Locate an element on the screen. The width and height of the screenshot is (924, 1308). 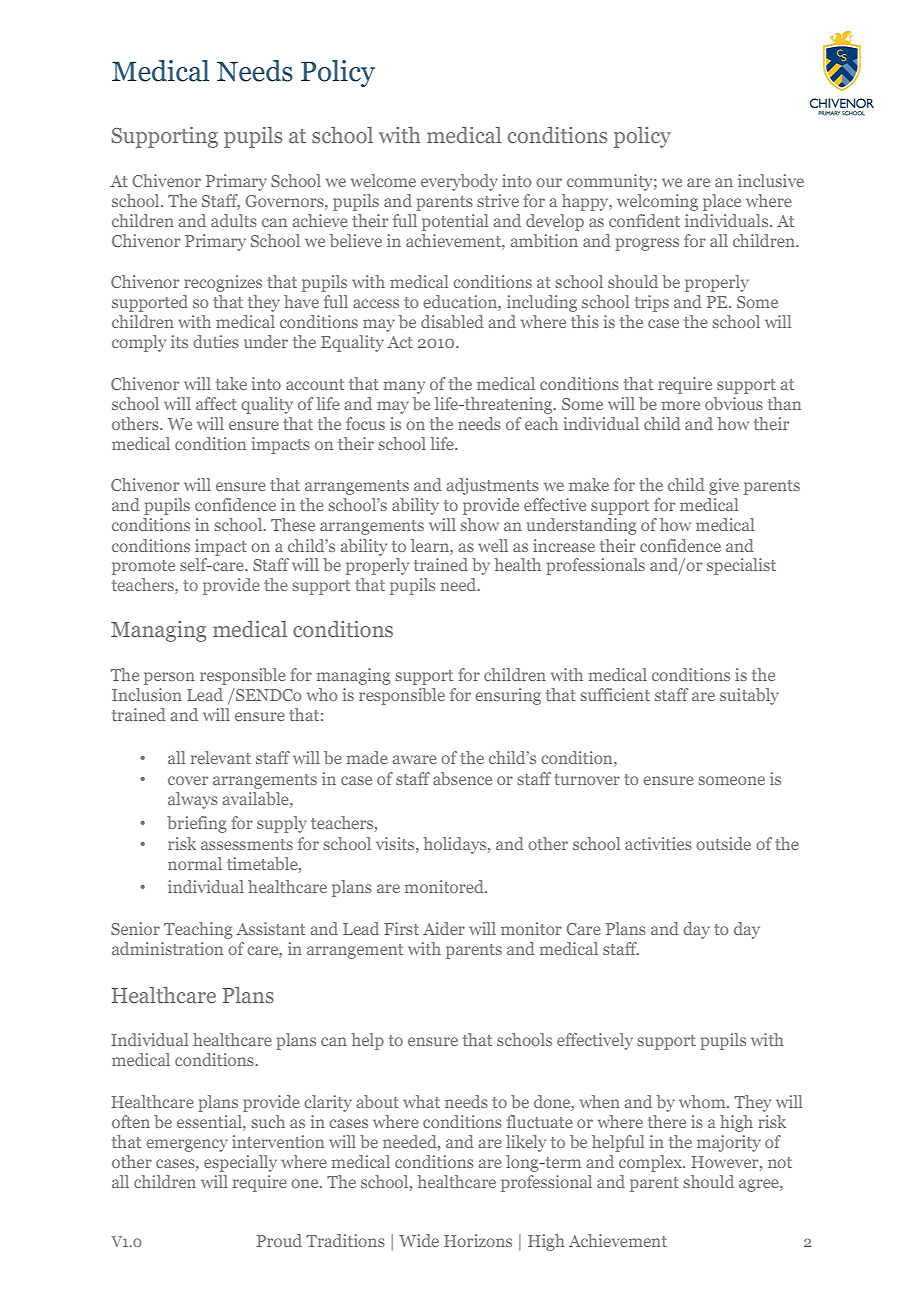
potential is located at coordinates (455, 222).
